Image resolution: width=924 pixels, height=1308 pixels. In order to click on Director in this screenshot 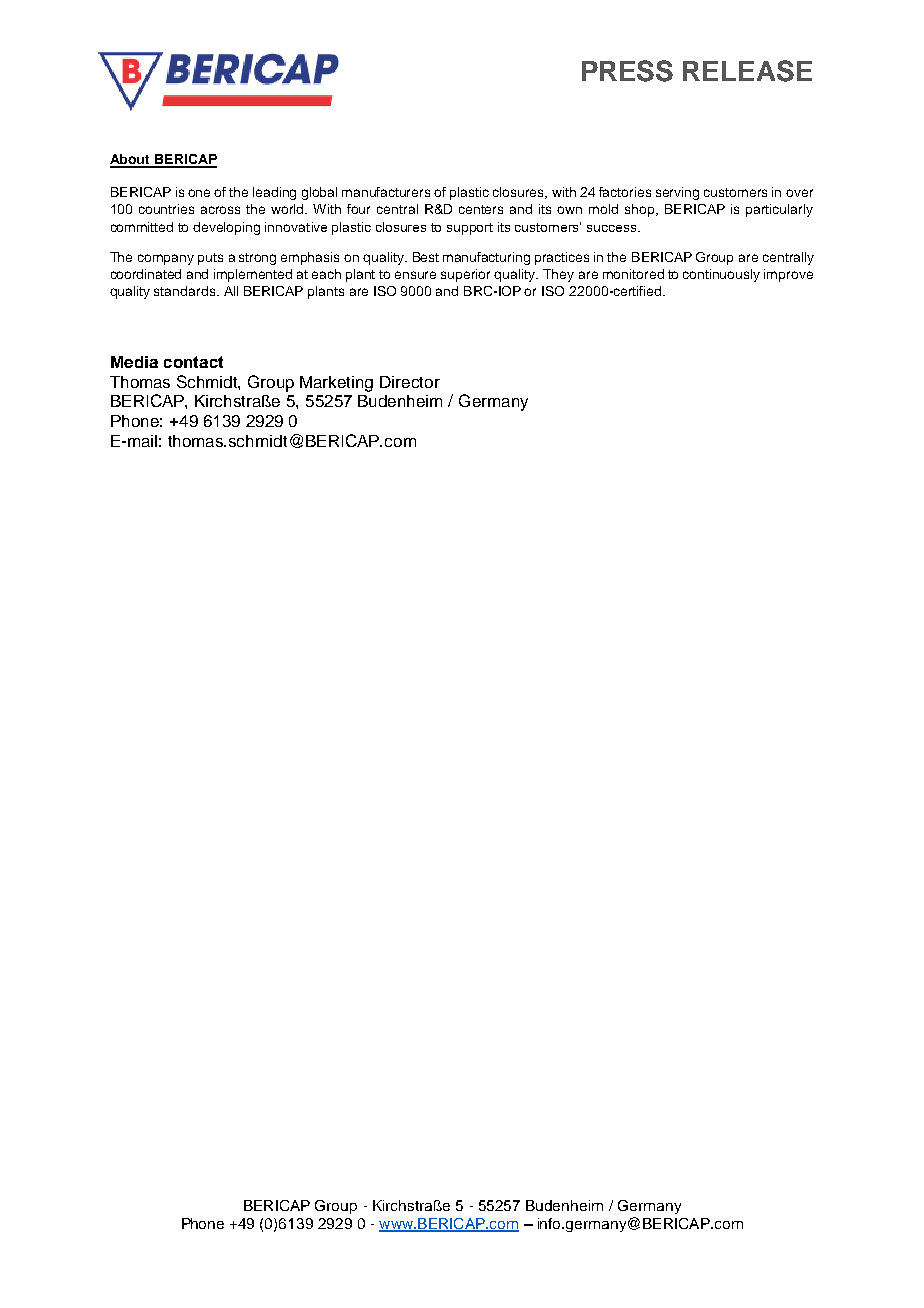, I will do `click(410, 382)`.
